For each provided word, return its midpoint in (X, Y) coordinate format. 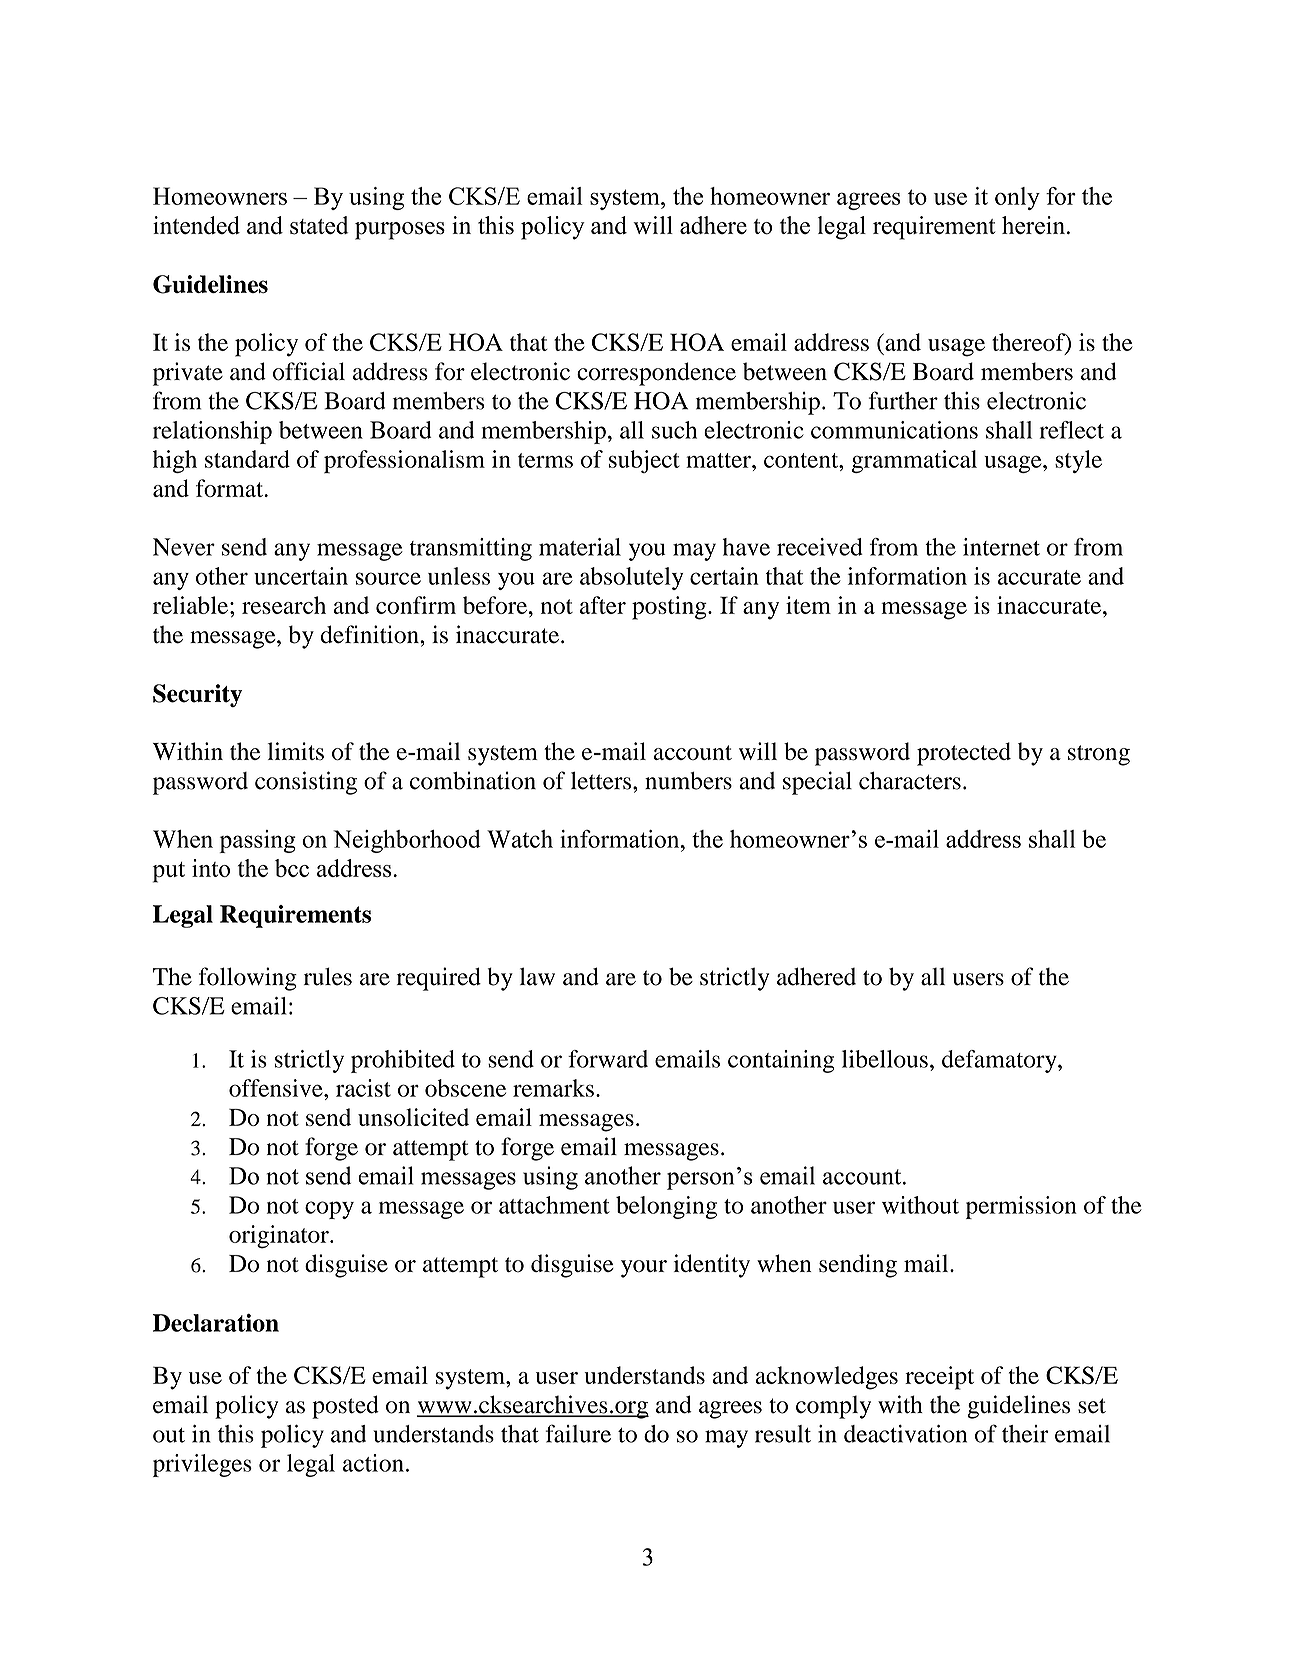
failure (578, 1433)
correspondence (656, 374)
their (1025, 1434)
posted (345, 1407)
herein (1035, 225)
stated (319, 225)
